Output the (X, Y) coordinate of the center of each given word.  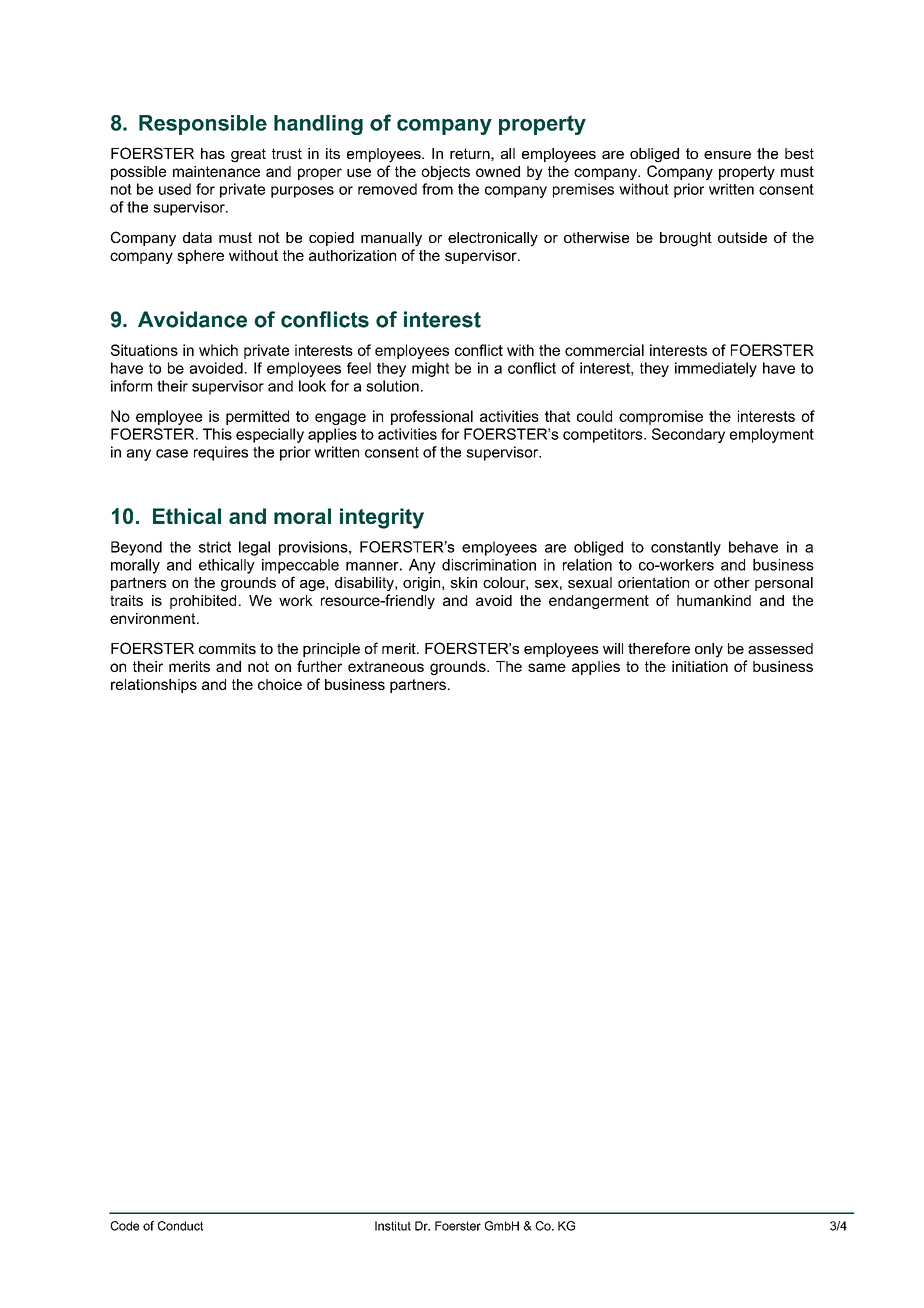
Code (124, 1226)
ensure (727, 155)
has (213, 153)
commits (227, 648)
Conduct (180, 1226)
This (217, 434)
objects (446, 173)
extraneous (386, 666)
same (547, 667)
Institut (393, 1226)
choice (280, 684)
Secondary (688, 435)
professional (432, 417)
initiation (700, 666)
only (709, 650)
